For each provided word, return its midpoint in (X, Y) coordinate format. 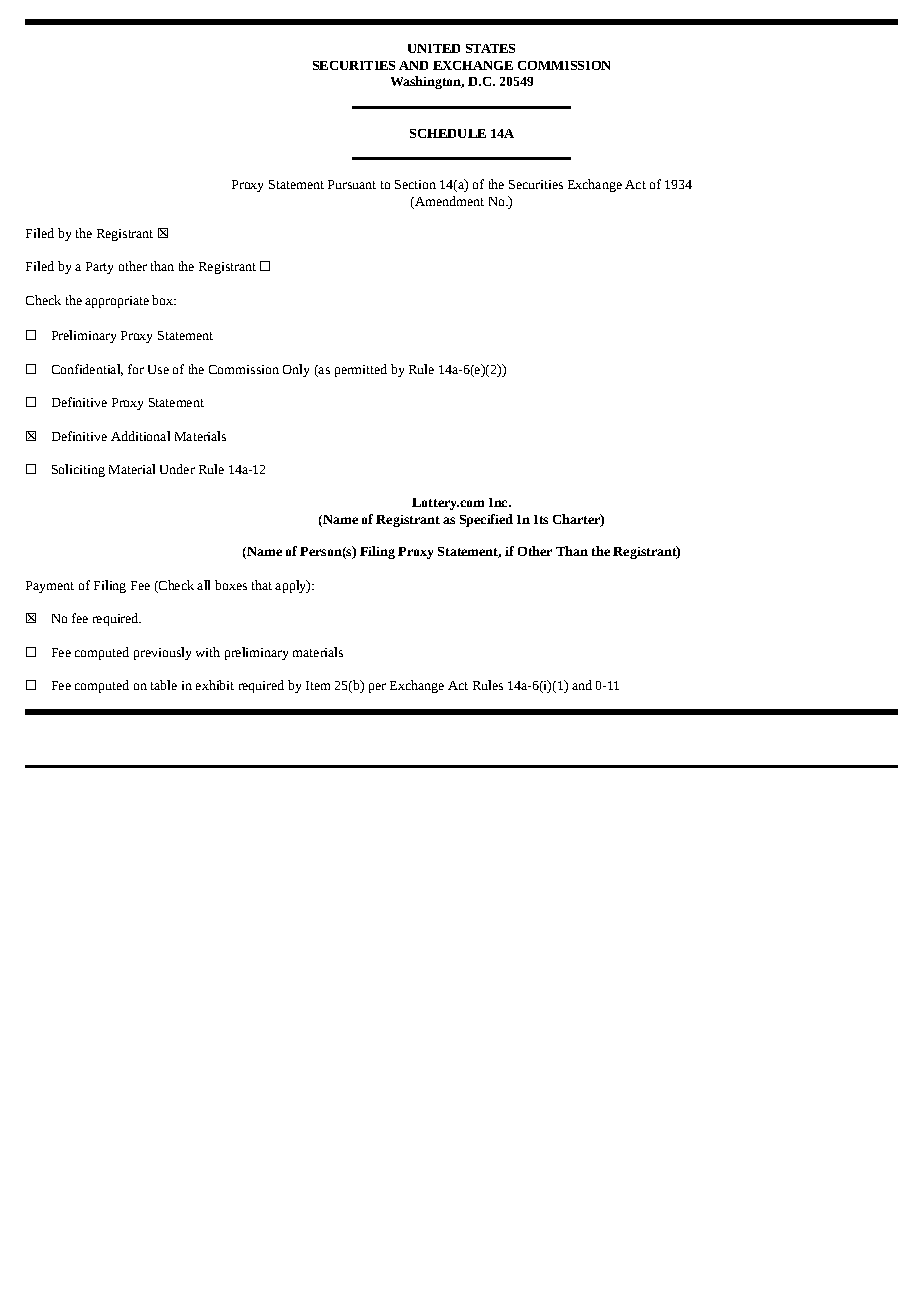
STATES (490, 48)
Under (177, 469)
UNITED (434, 48)
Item (318, 685)
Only (296, 370)
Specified (486, 520)
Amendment (448, 202)
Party (99, 268)
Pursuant (352, 184)
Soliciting (78, 470)
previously (162, 653)
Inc (499, 502)
